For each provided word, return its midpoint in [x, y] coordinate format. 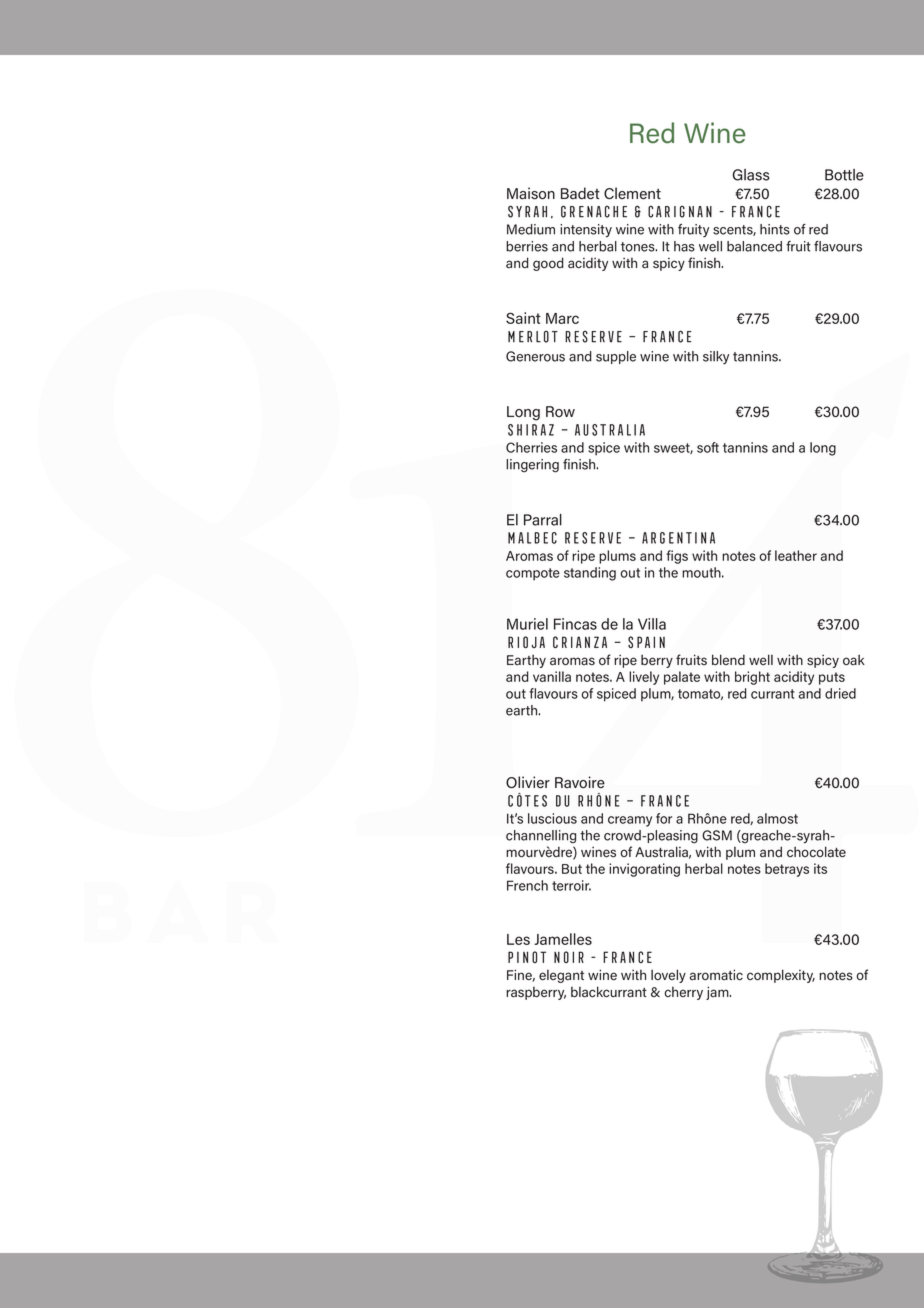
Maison [531, 193]
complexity [781, 976]
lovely [668, 976]
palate [682, 678]
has [684, 246]
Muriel [527, 624]
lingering [532, 466]
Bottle [844, 175]
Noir [569, 957]
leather [796, 555]
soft [708, 447]
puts [832, 678]
